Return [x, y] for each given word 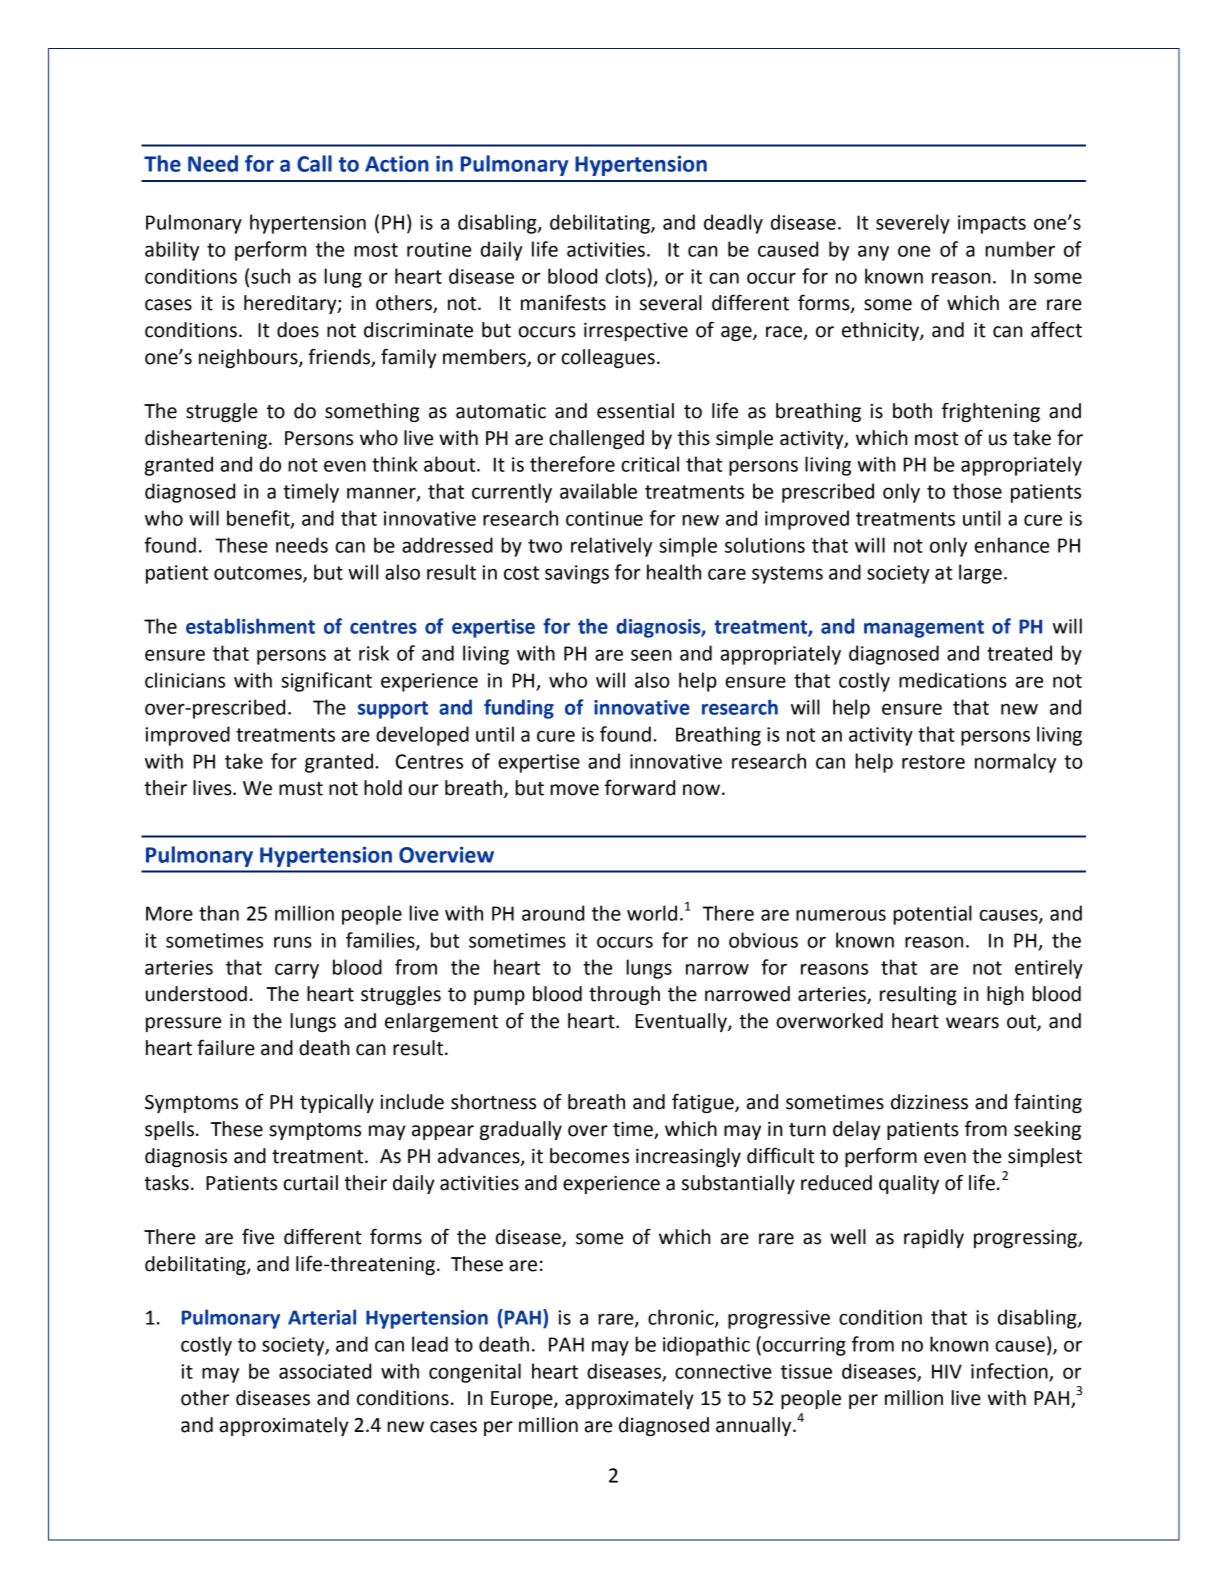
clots [627, 276]
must [301, 789]
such [270, 276]
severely [913, 224]
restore [933, 762]
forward [640, 787]
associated [325, 1371]
